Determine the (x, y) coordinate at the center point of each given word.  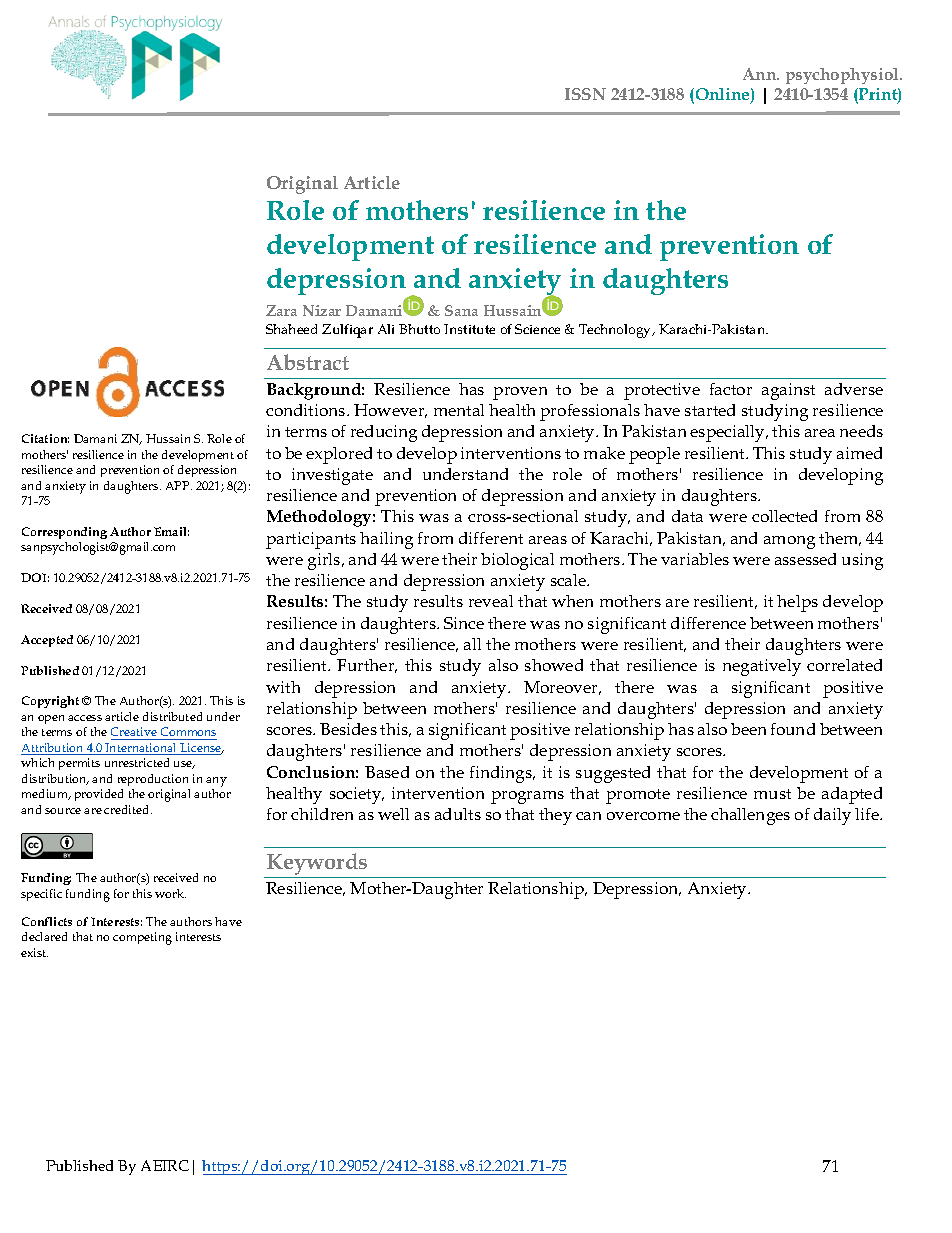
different (491, 538)
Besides (348, 729)
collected (784, 516)
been (748, 729)
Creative (135, 733)
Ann (761, 74)
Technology (616, 331)
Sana (461, 310)
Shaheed (291, 329)
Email (171, 531)
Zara (281, 310)
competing (142, 938)
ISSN (585, 94)
